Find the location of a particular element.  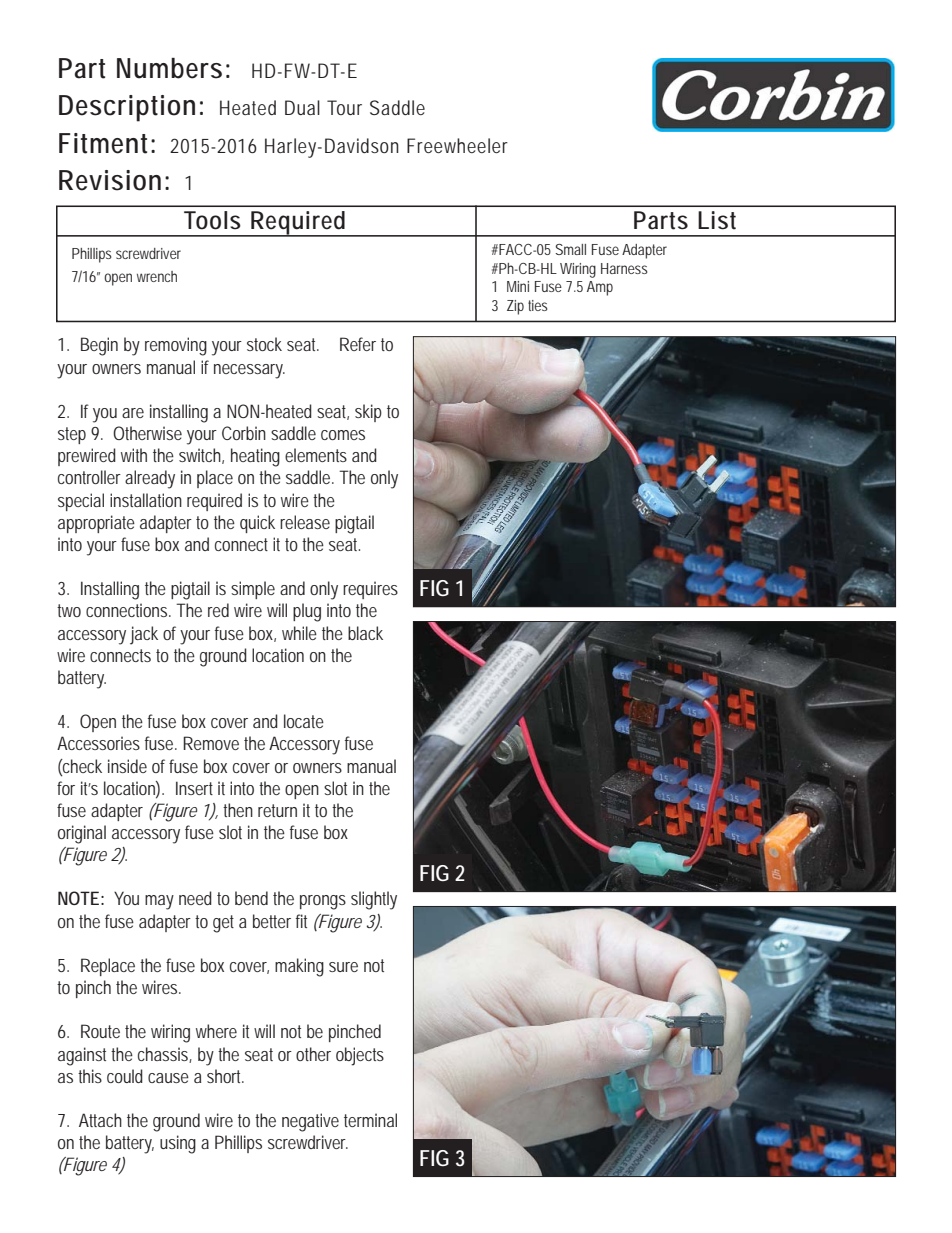

prongs is located at coordinates (323, 902).
